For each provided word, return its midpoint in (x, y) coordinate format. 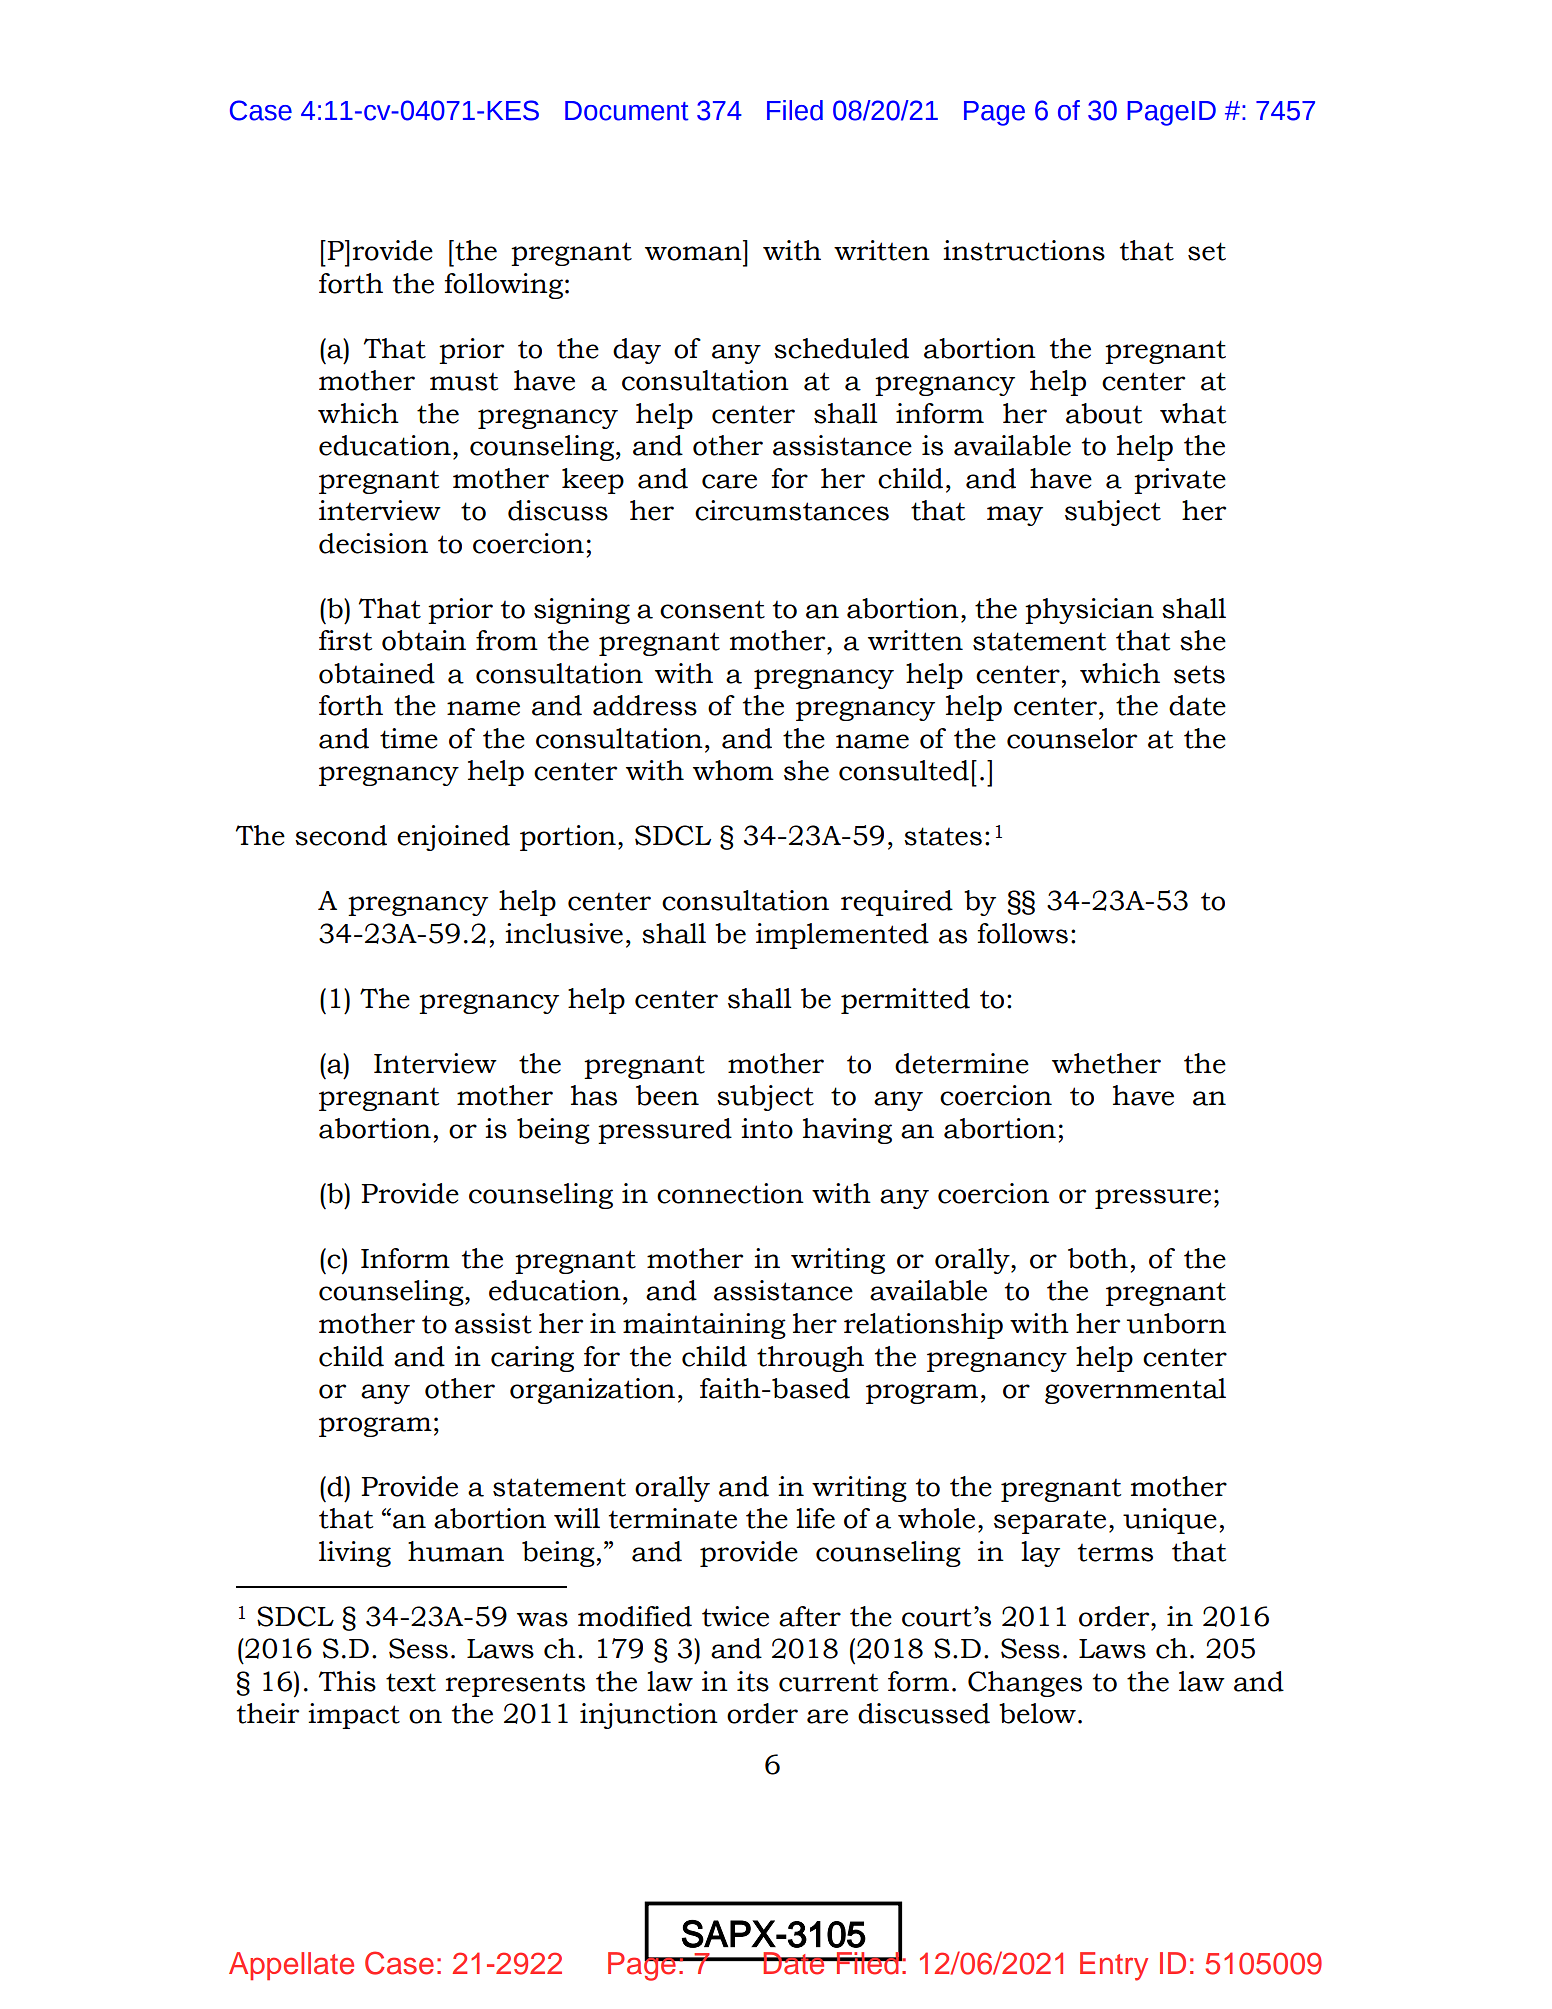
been (667, 1095)
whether (1106, 1063)
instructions (1024, 250)
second (341, 835)
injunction (649, 1716)
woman (693, 253)
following (503, 286)
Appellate (291, 1966)
